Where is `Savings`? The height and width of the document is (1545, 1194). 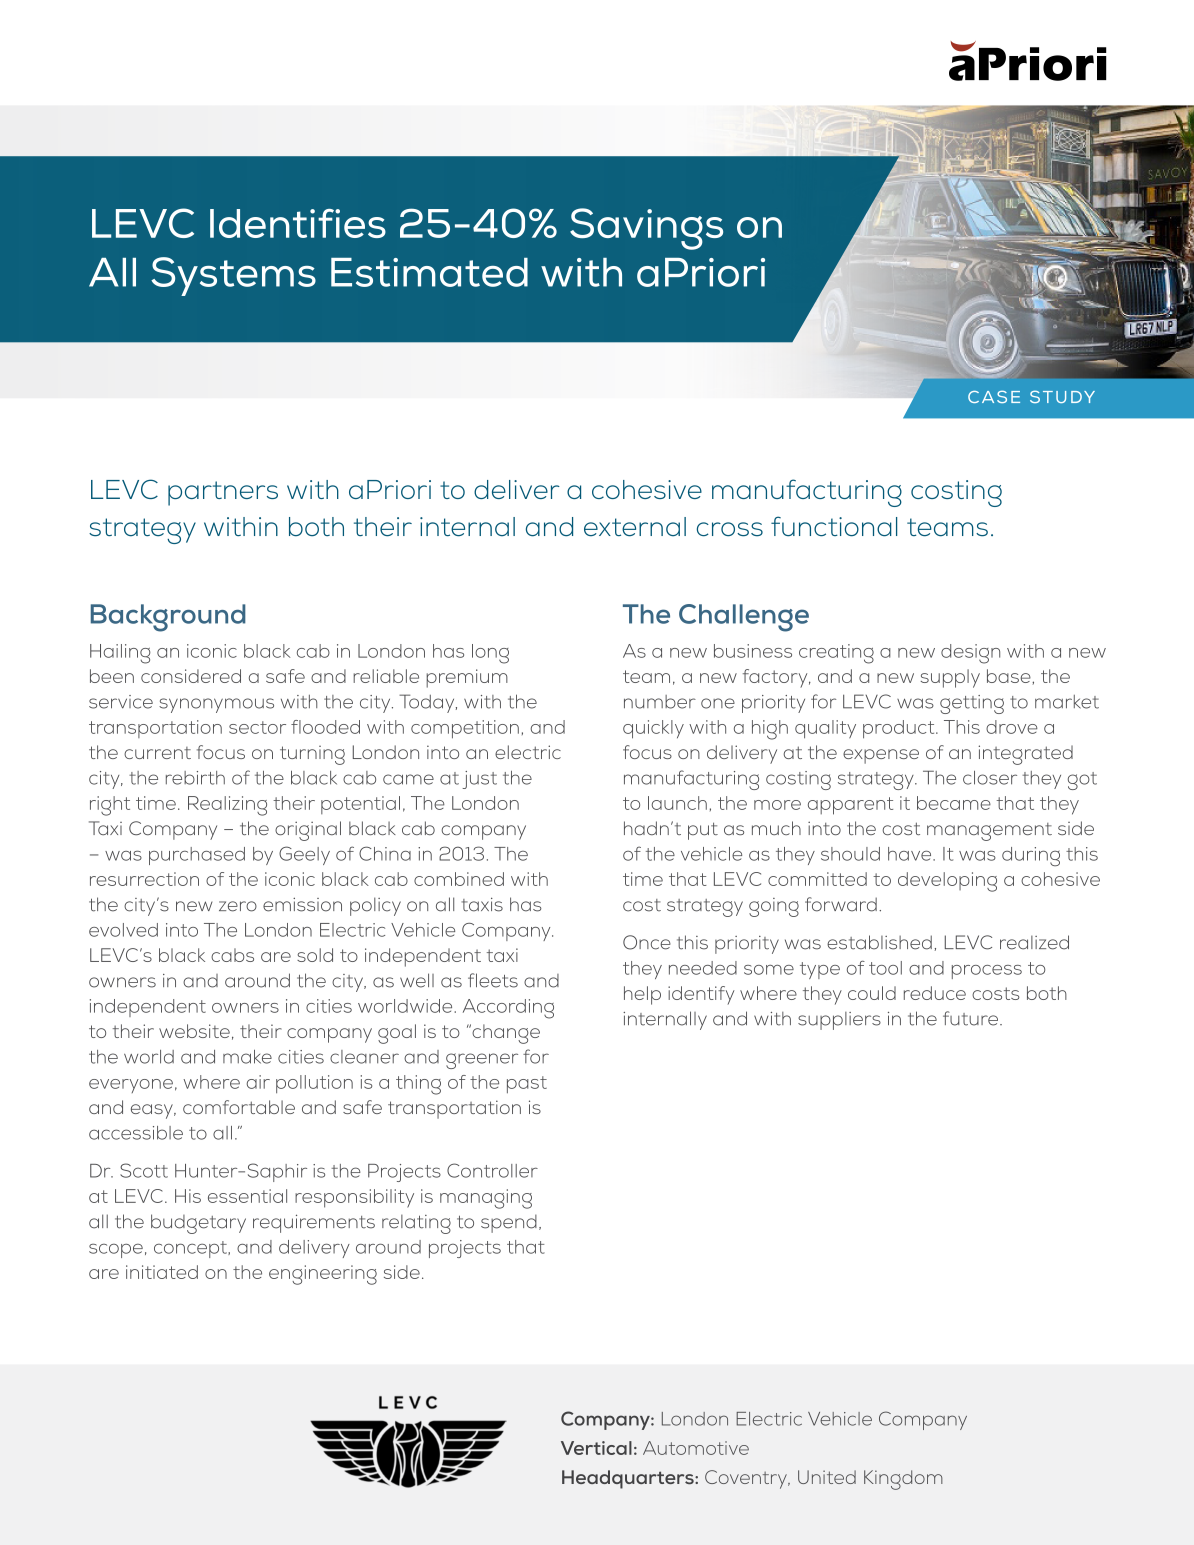
Savings is located at coordinates (646, 229).
